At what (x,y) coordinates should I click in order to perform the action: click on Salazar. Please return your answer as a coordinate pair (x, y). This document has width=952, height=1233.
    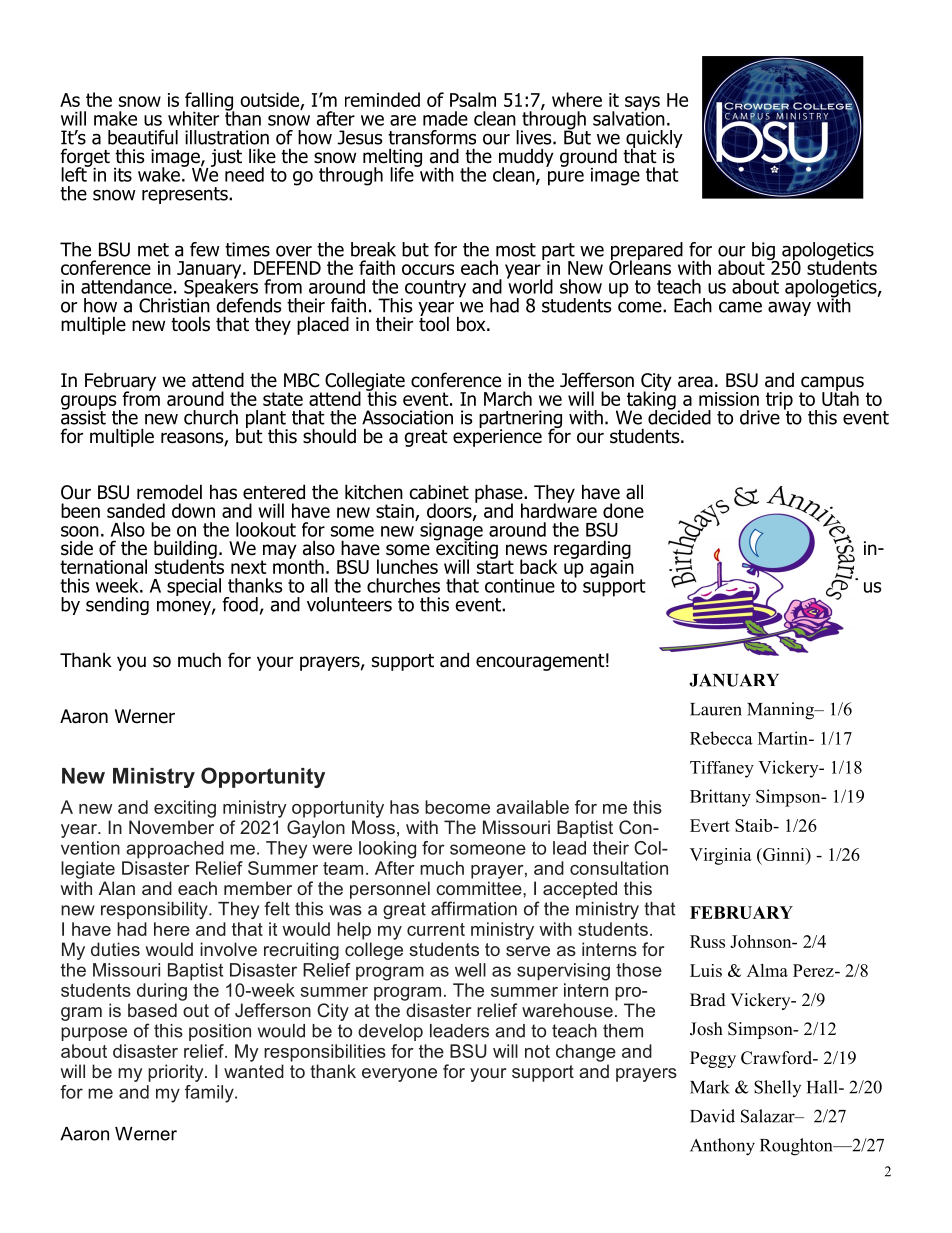
    Looking at the image, I should click on (769, 1116).
